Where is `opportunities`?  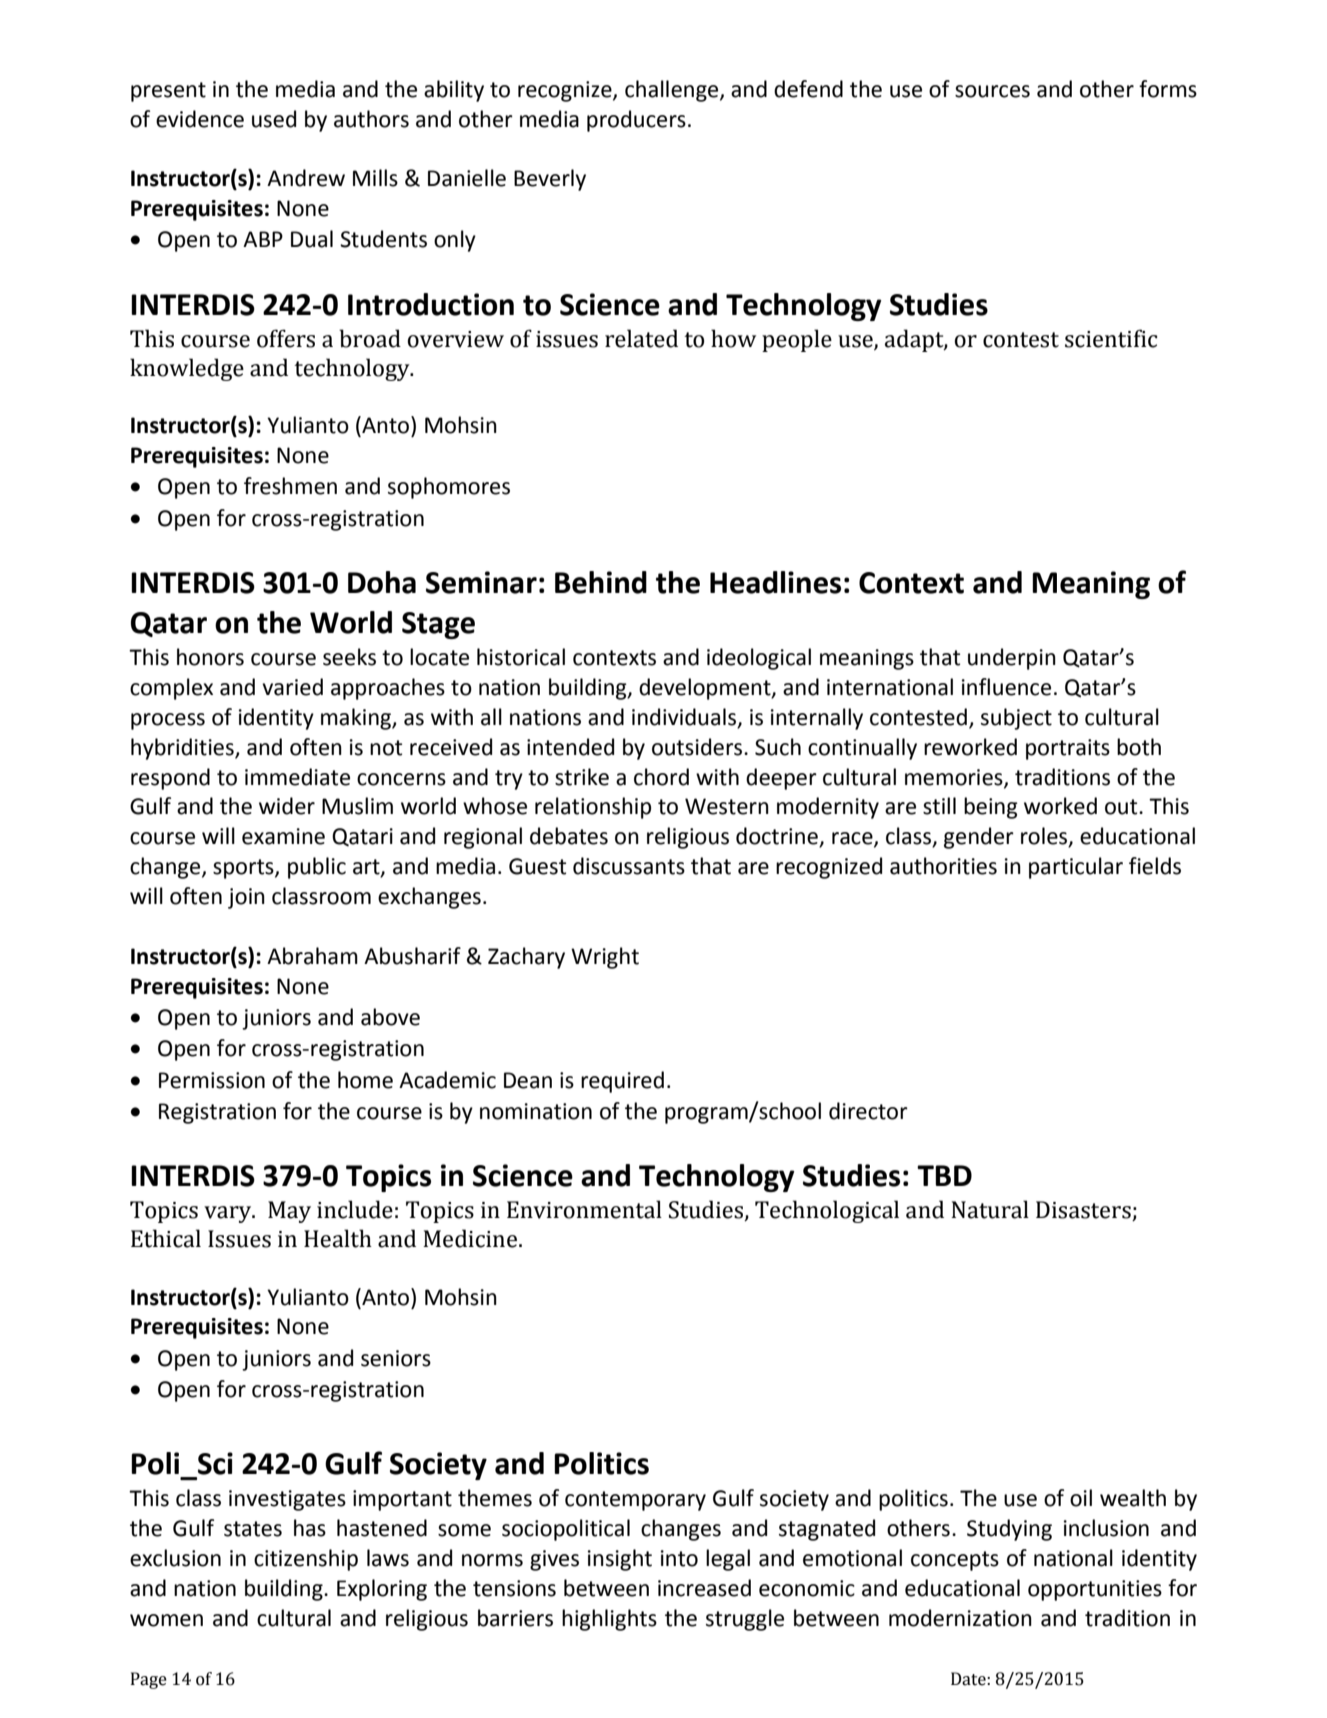
opportunities is located at coordinates (1095, 1590).
